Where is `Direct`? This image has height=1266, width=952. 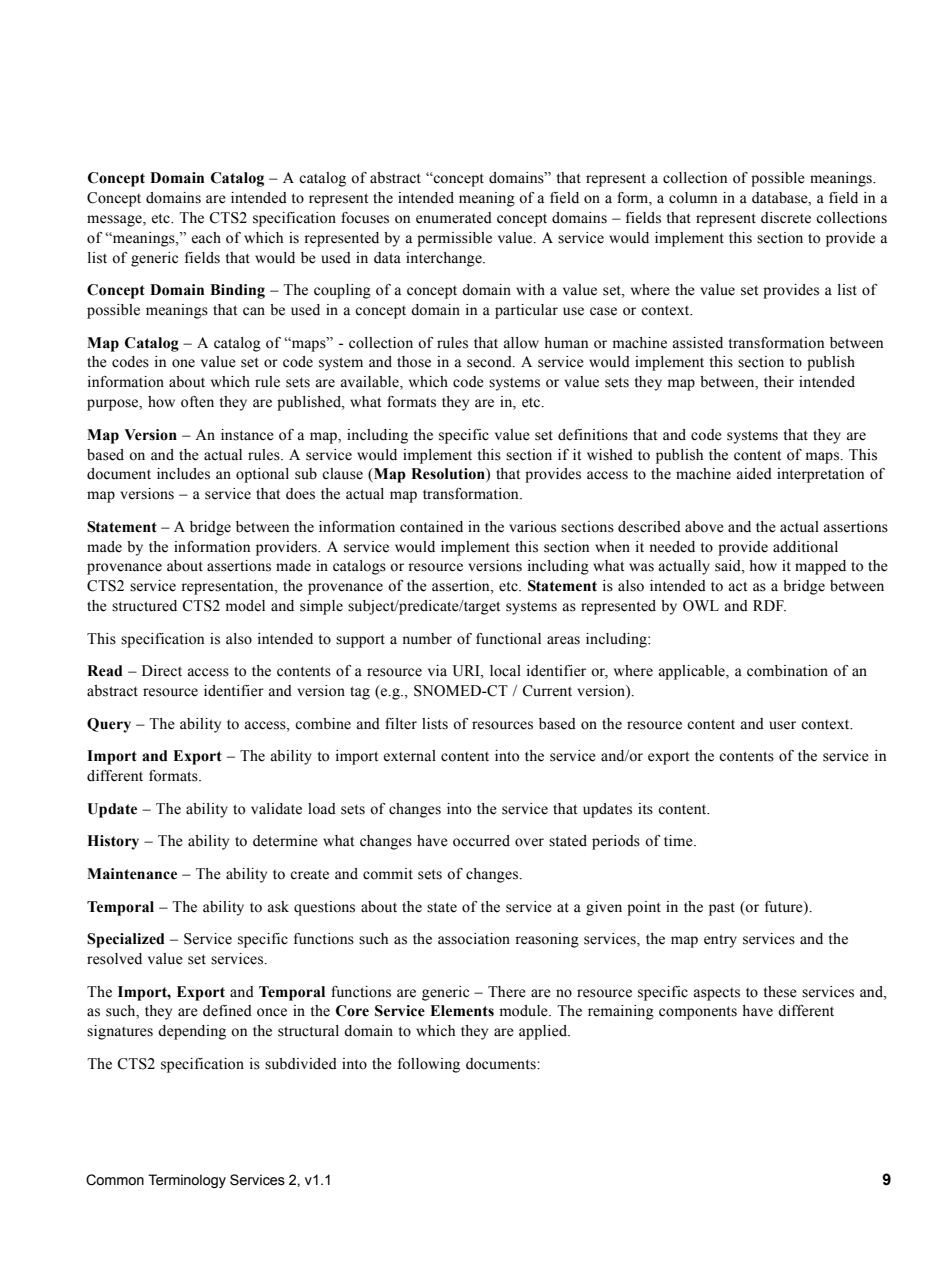 Direct is located at coordinates (162, 671).
